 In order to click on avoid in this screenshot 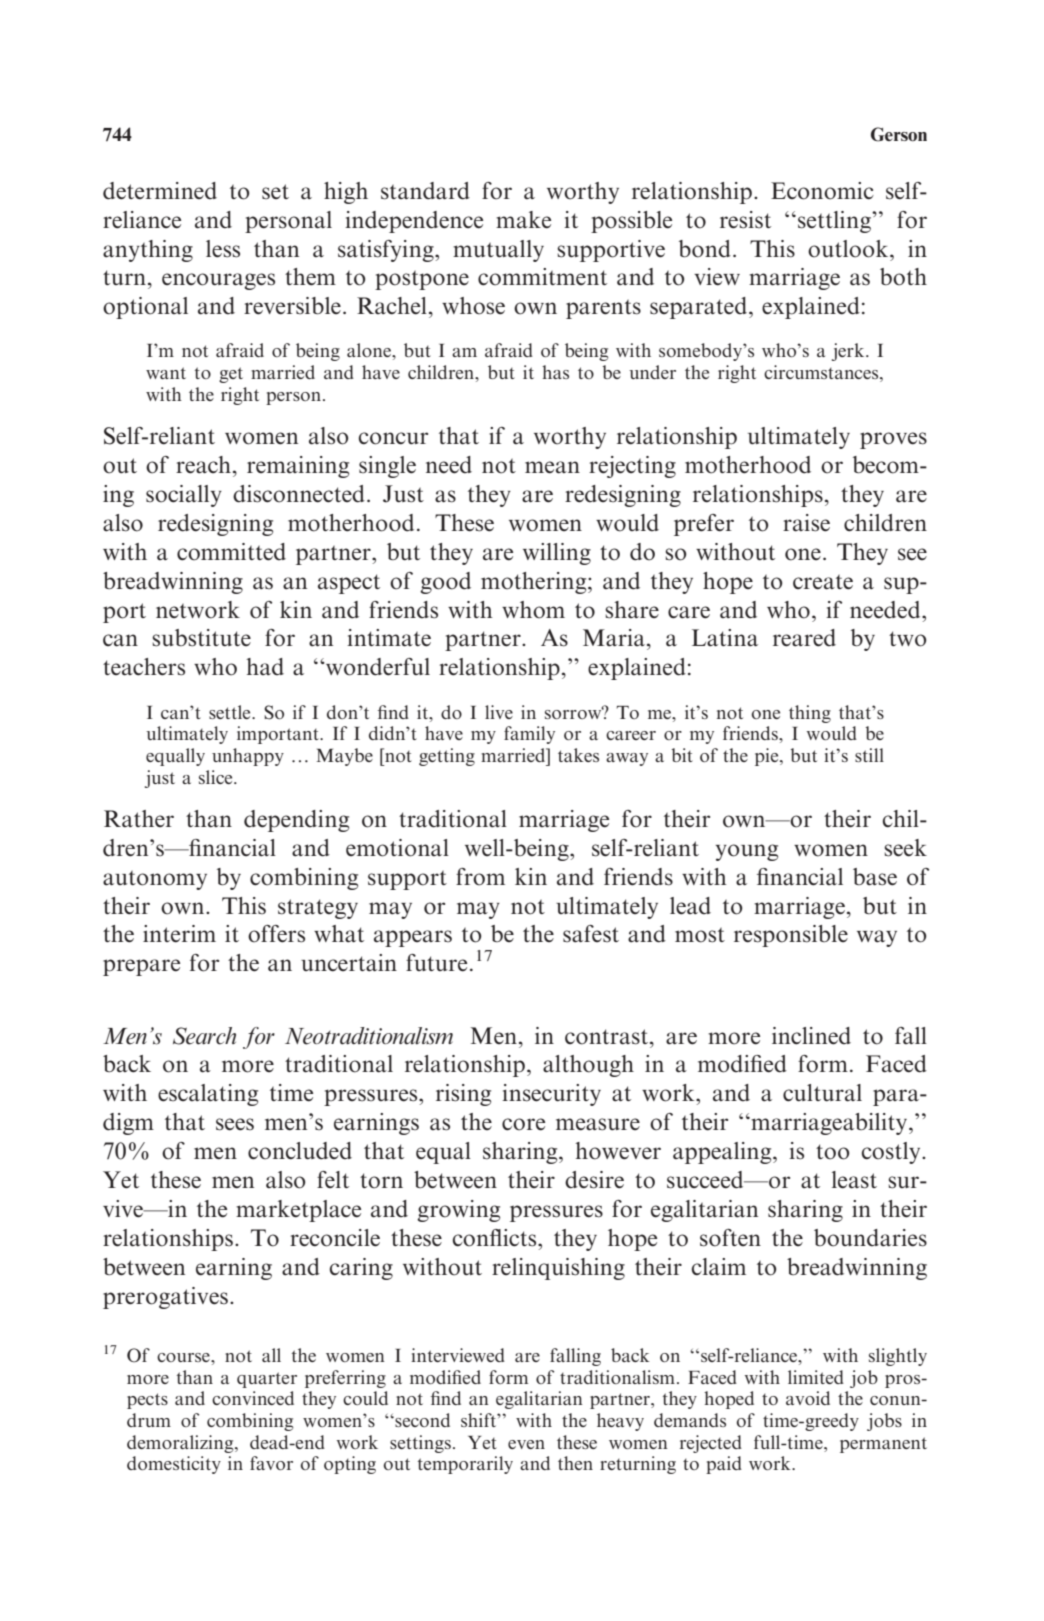, I will do `click(808, 1398)`.
